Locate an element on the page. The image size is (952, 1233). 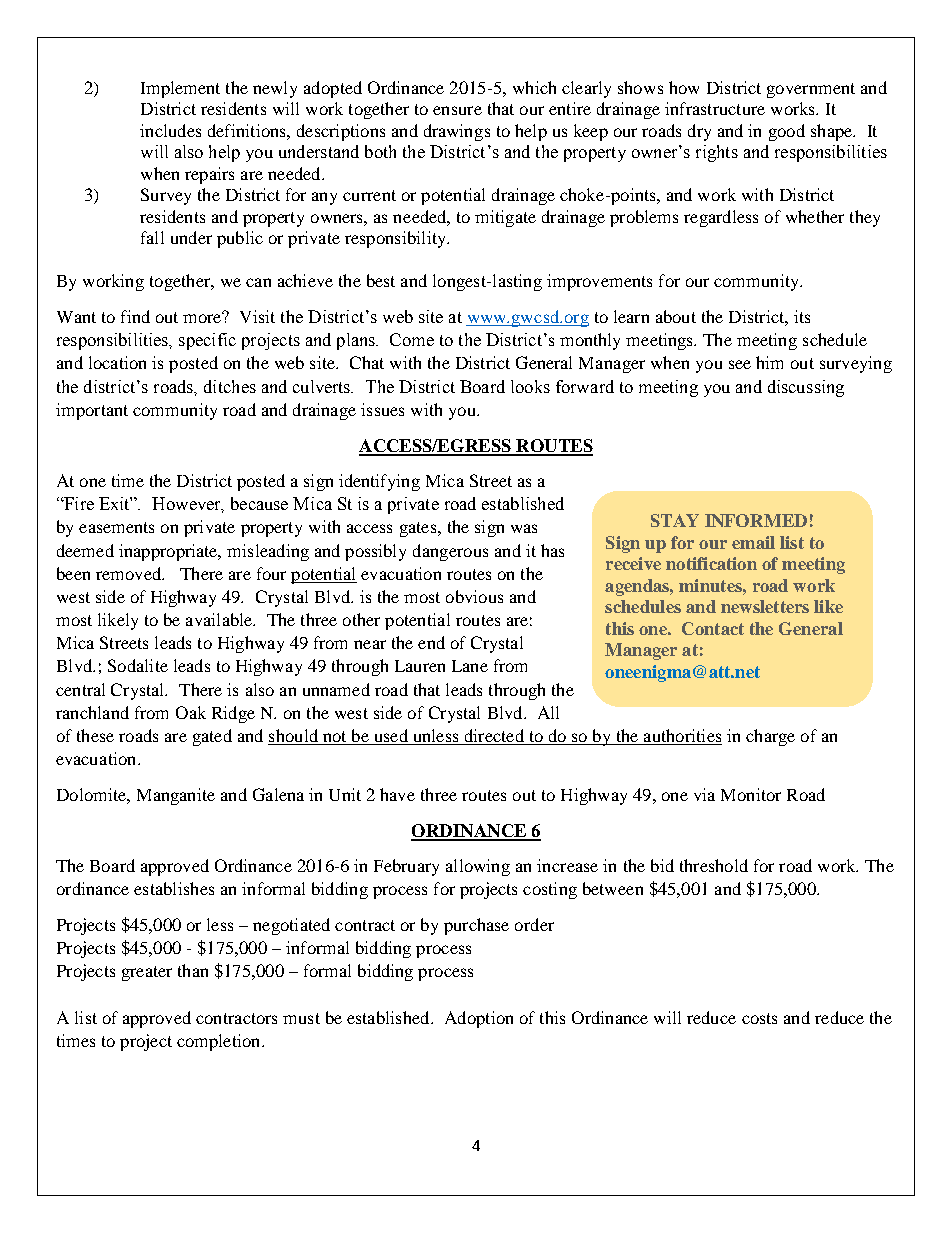
completion is located at coordinates (220, 1042).
